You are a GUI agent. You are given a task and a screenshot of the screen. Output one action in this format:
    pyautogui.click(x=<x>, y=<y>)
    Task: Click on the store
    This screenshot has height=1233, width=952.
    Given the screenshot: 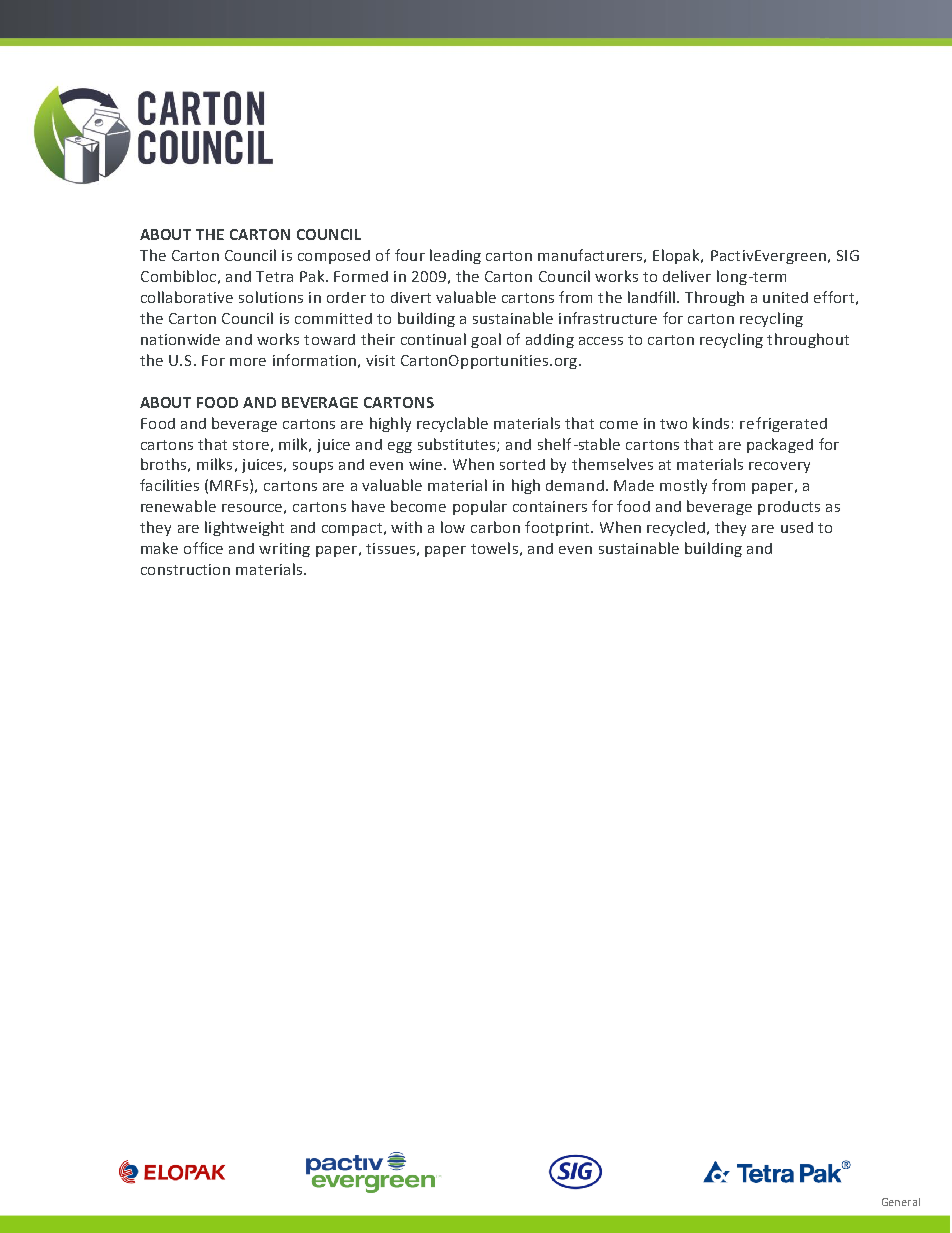 What is the action you would take?
    pyautogui.click(x=251, y=445)
